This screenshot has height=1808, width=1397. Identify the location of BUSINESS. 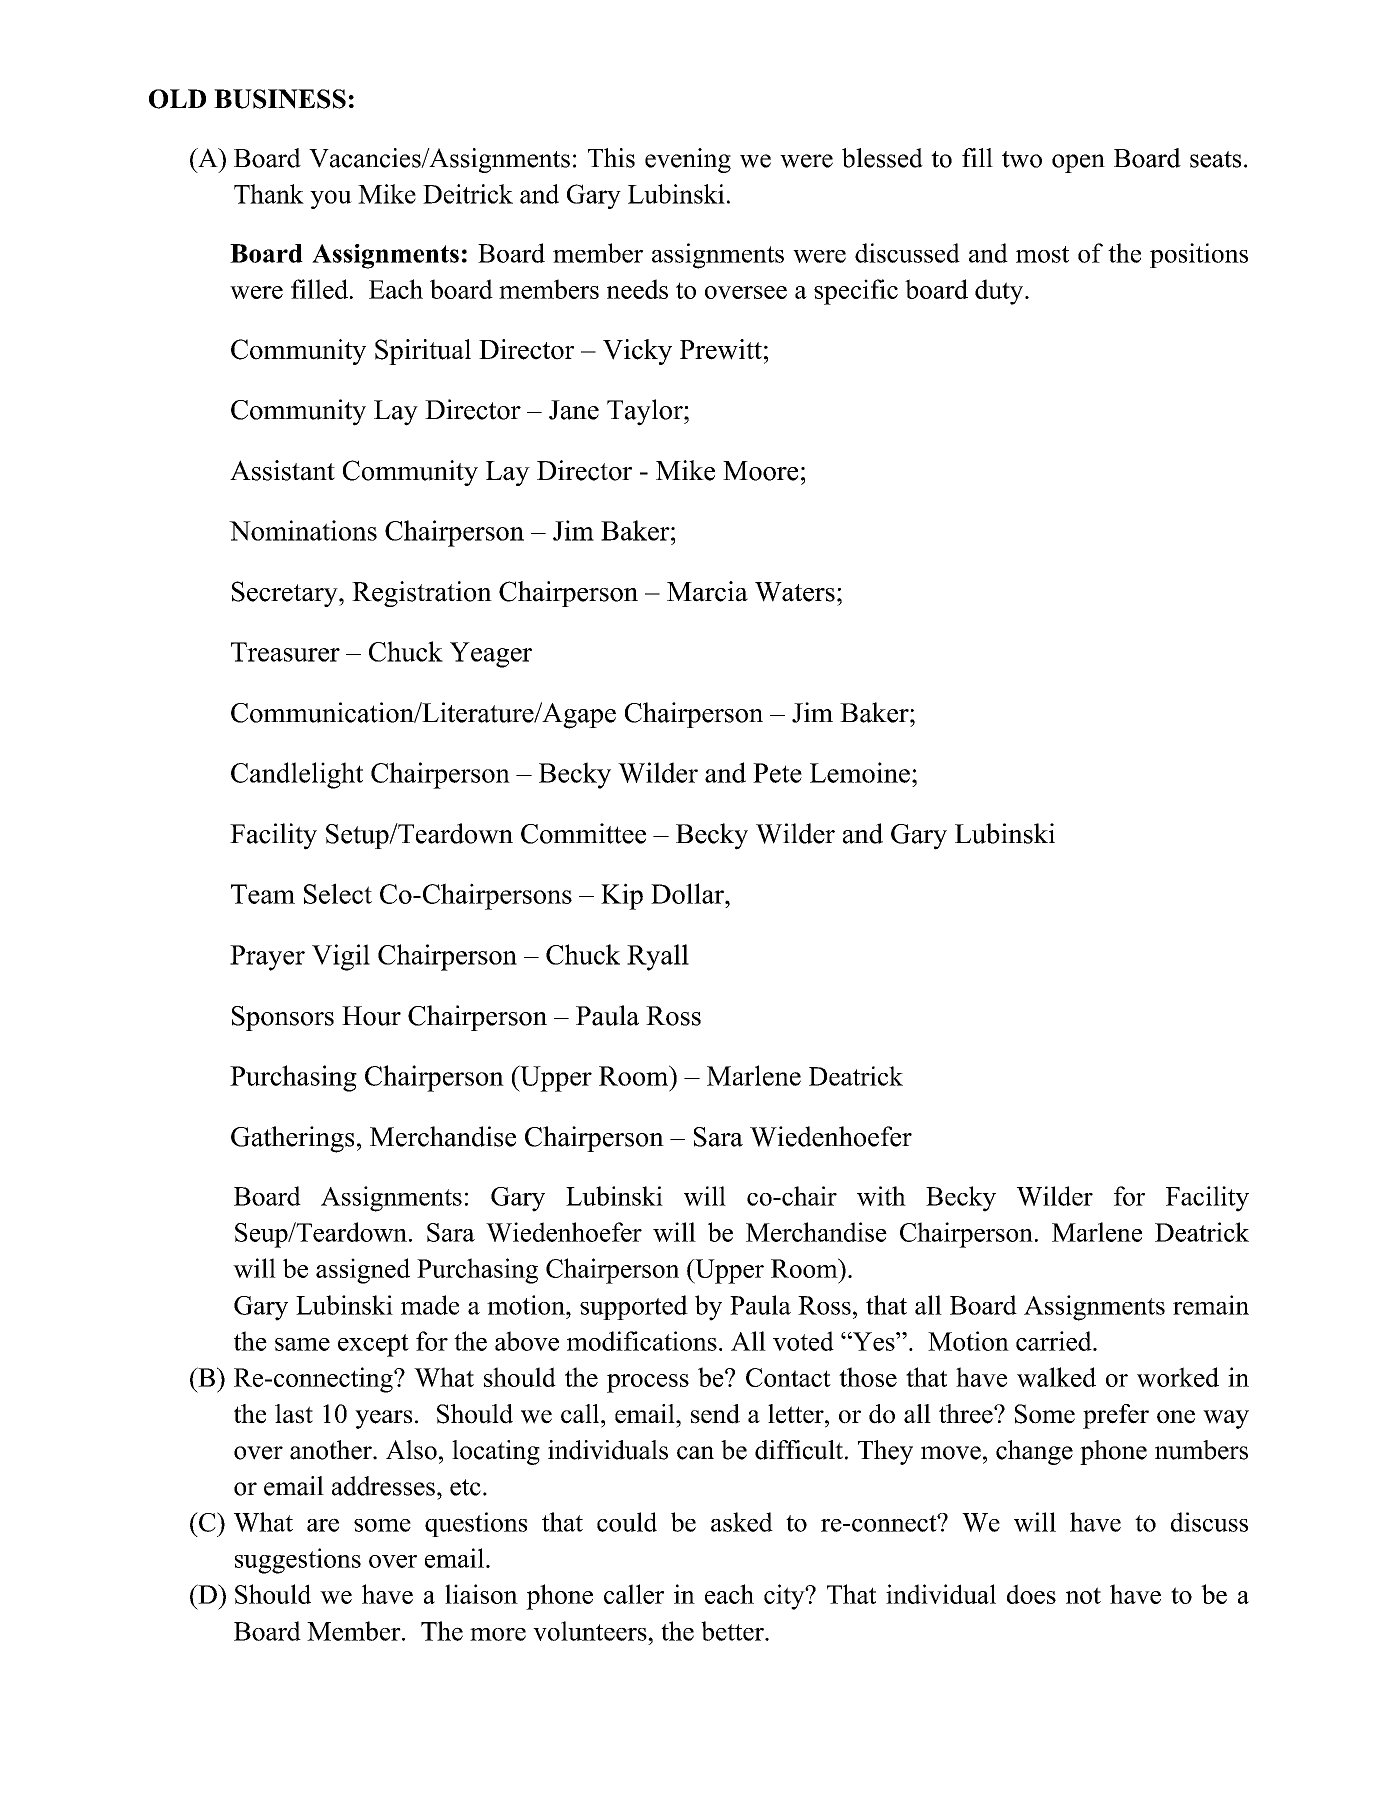
(280, 99).
